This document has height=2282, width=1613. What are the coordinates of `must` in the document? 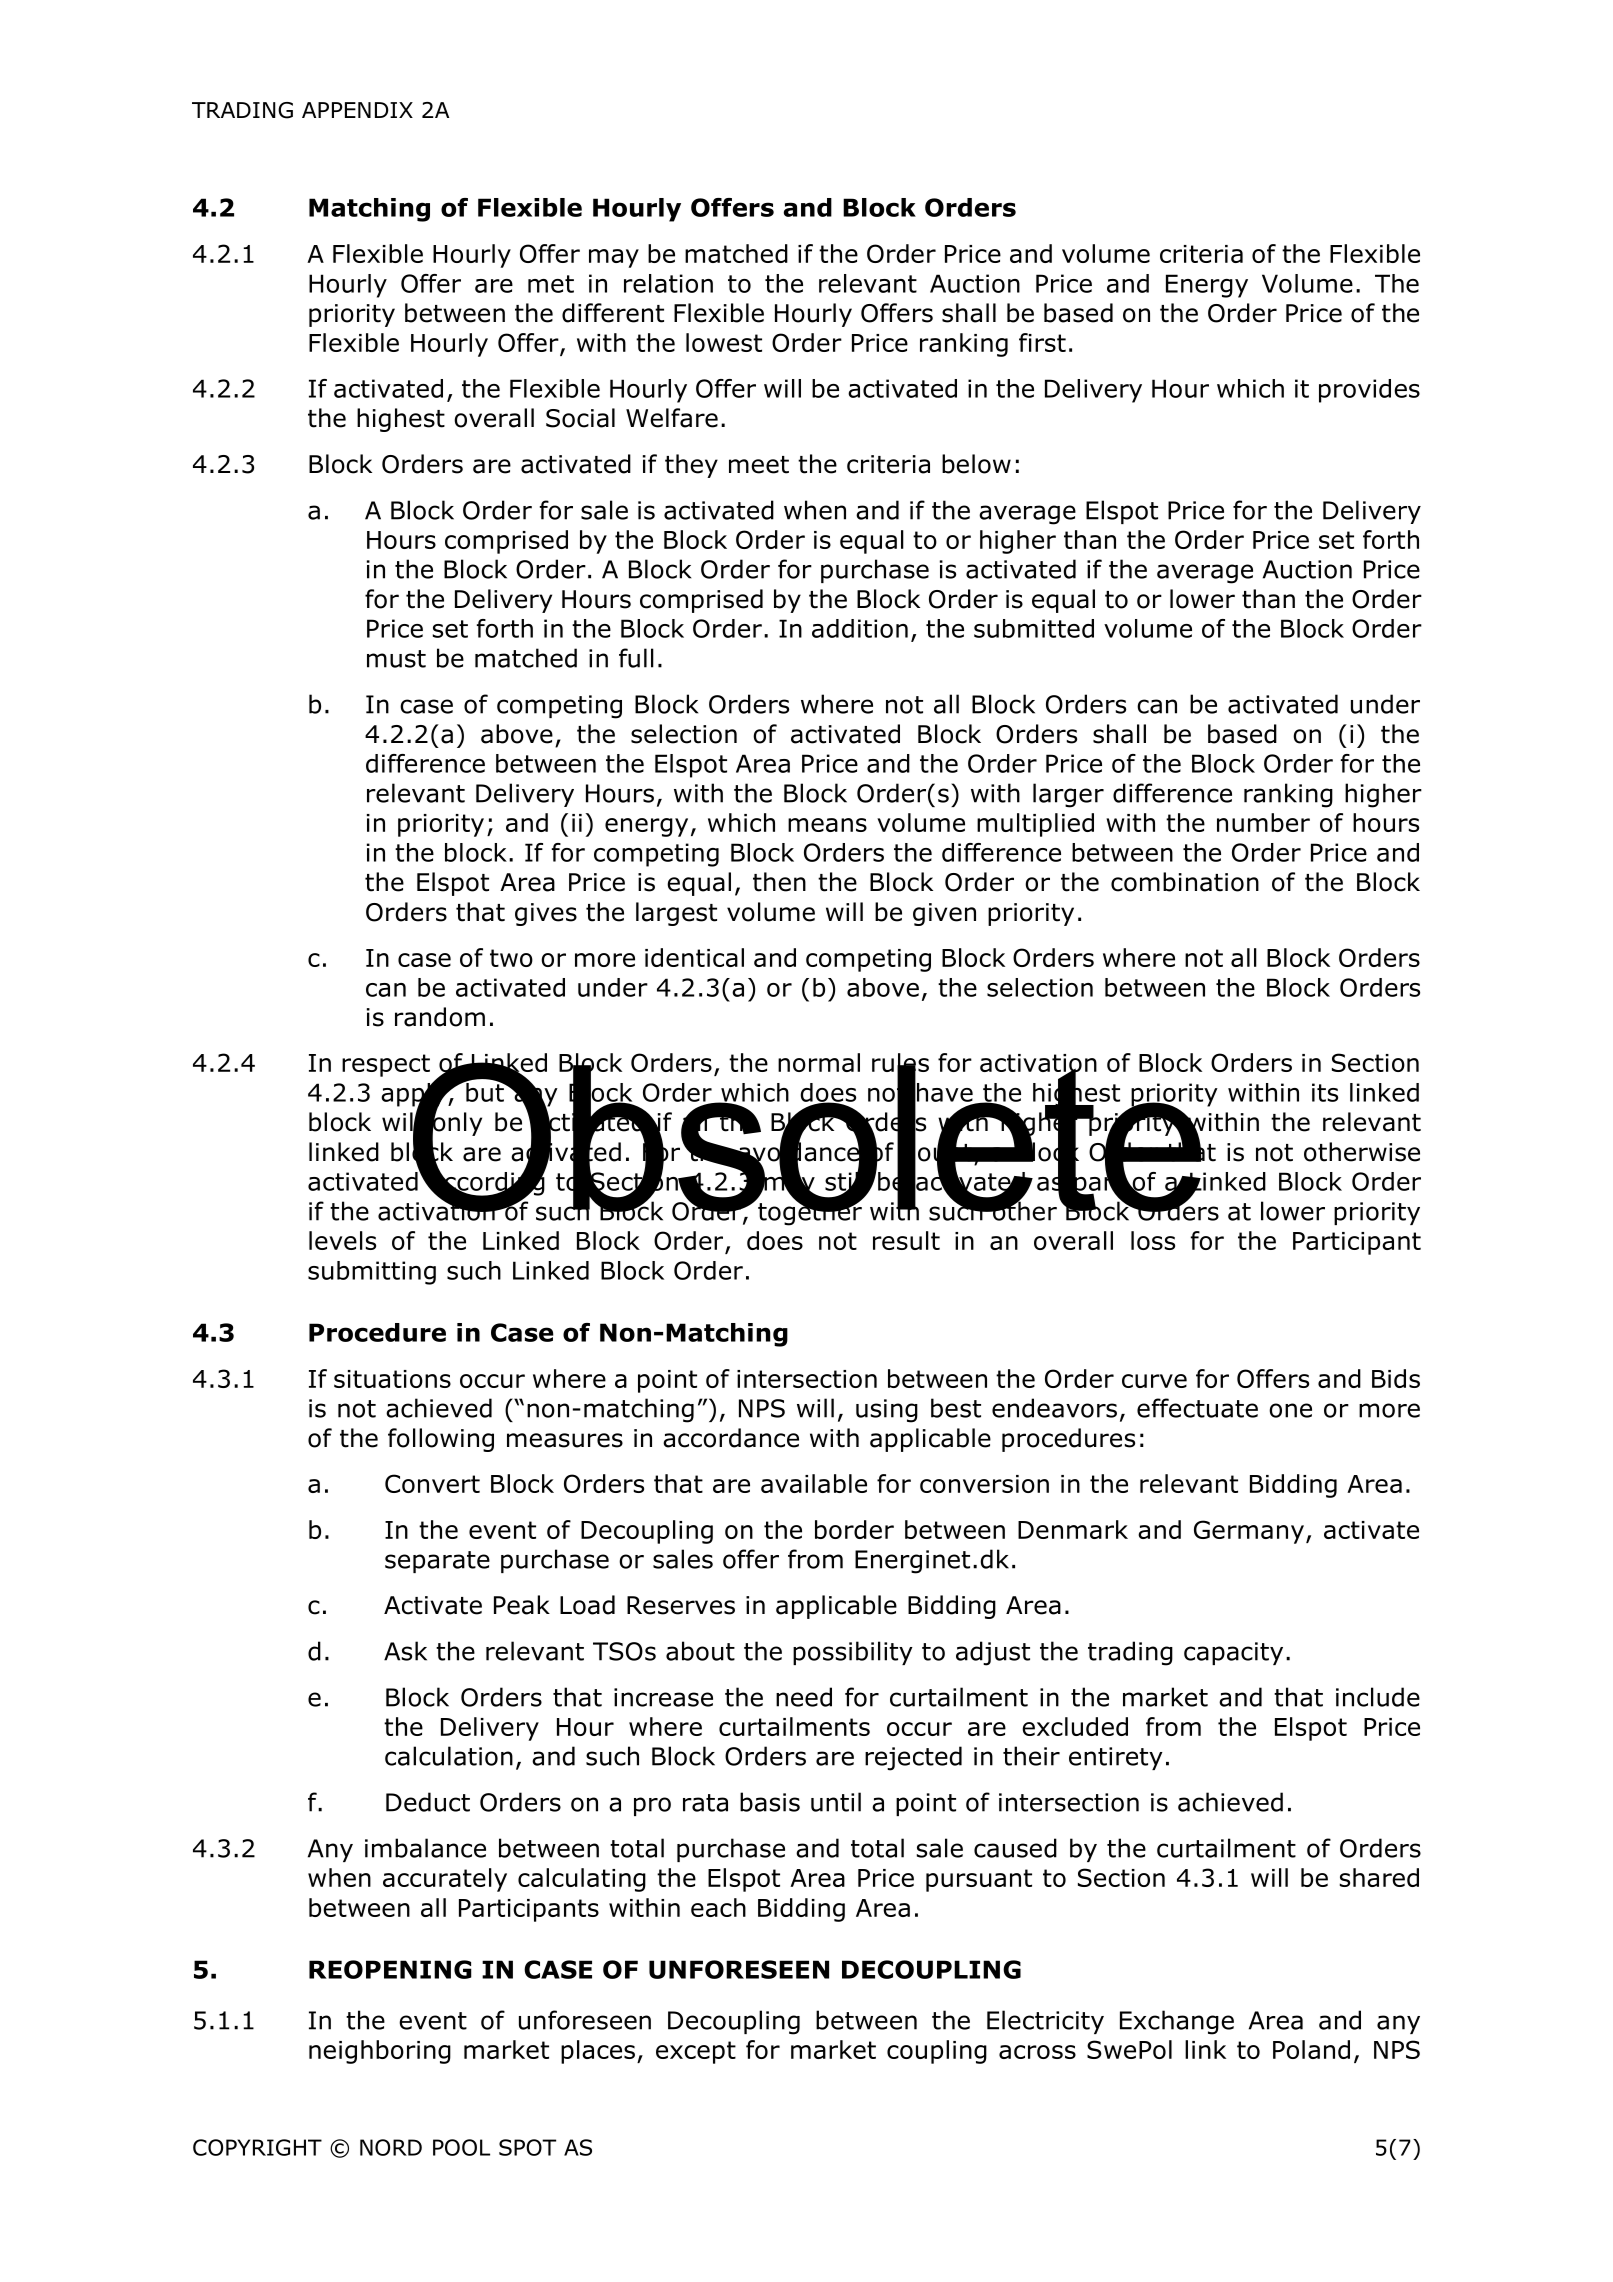 It's located at (396, 659).
